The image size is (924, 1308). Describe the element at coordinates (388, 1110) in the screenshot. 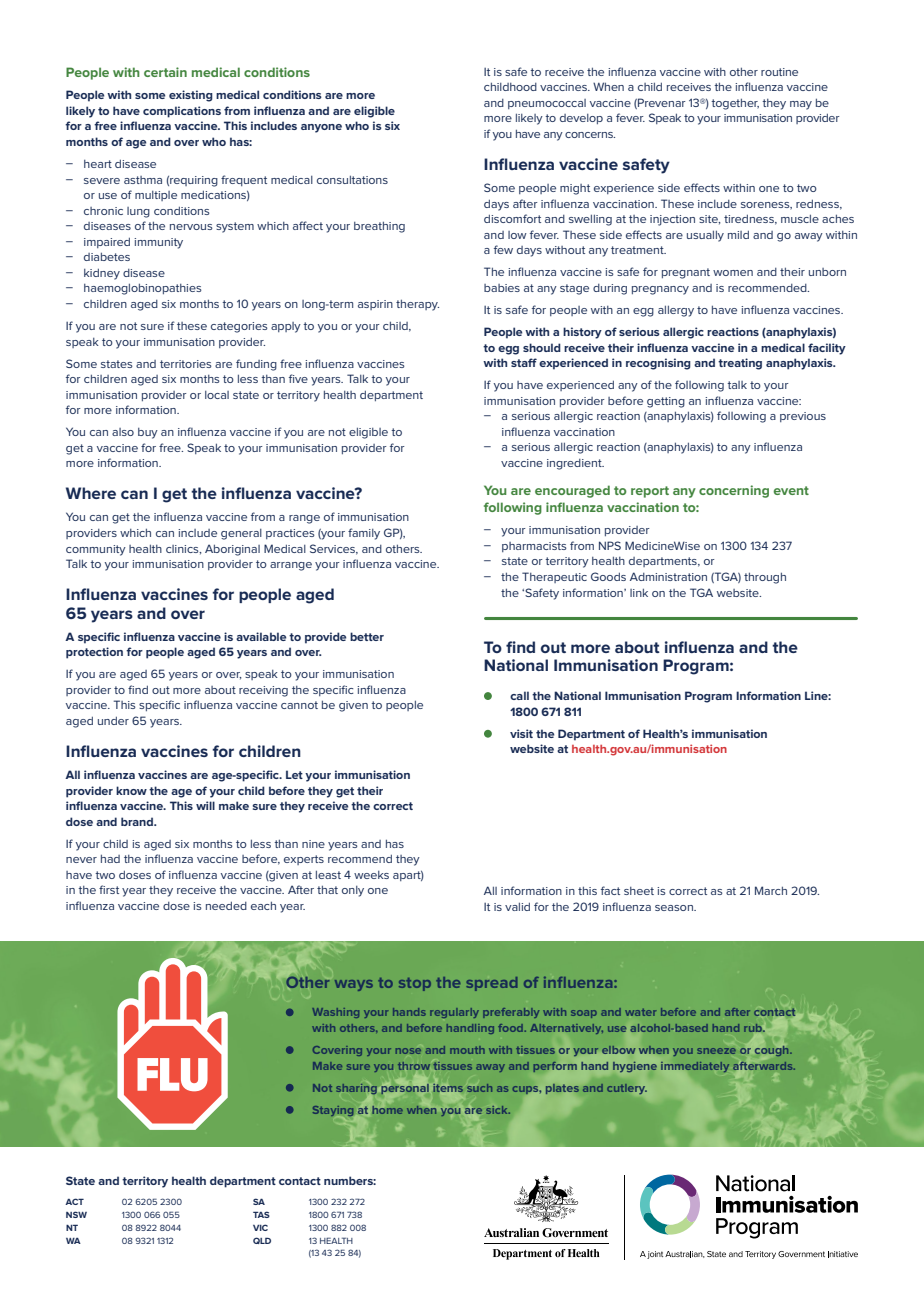

I see `home` at that location.
